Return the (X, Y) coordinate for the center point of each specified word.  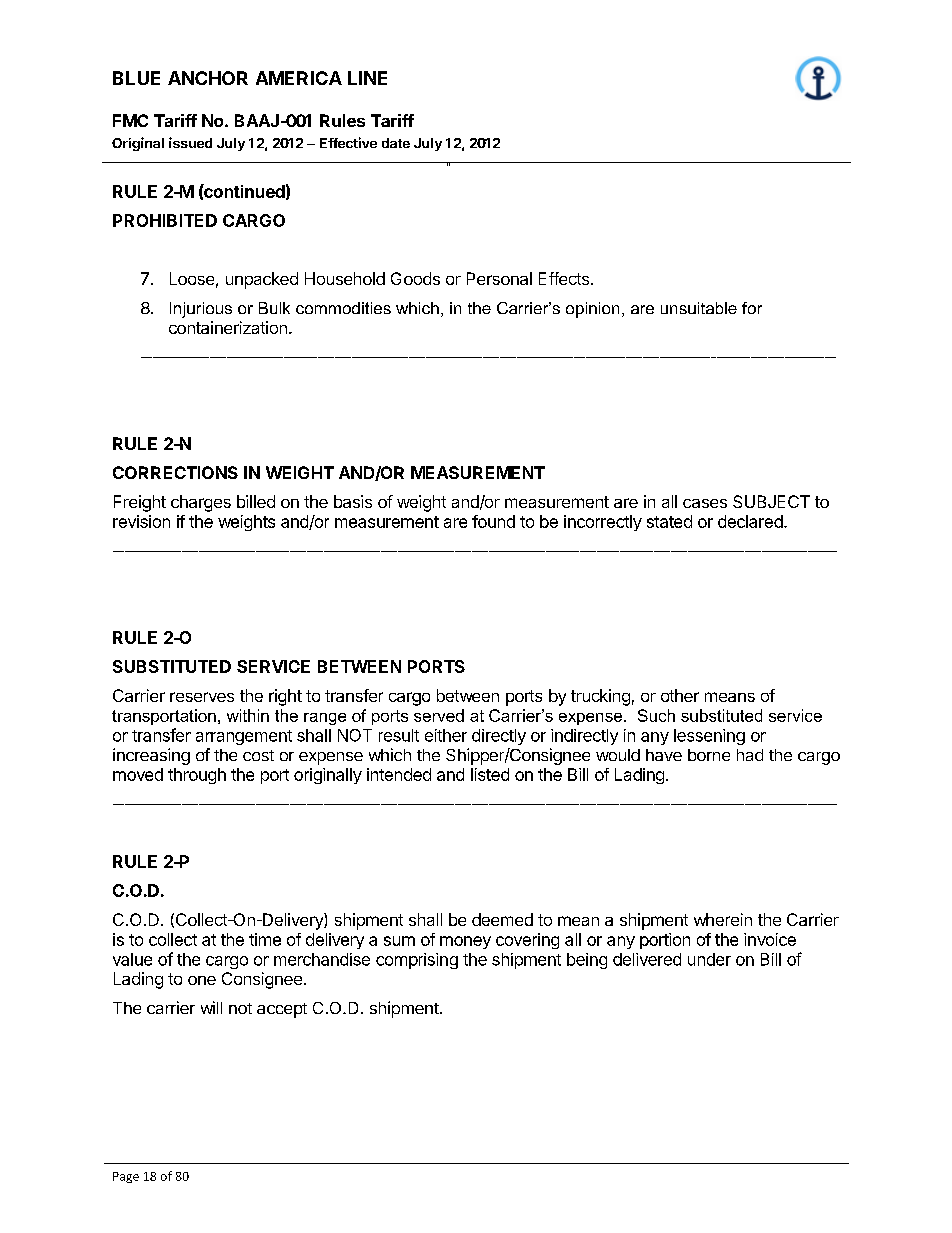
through (197, 776)
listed (490, 774)
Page (126, 1177)
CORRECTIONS (175, 472)
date (396, 143)
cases (705, 503)
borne (709, 755)
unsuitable (699, 308)
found (493, 521)
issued (190, 142)
